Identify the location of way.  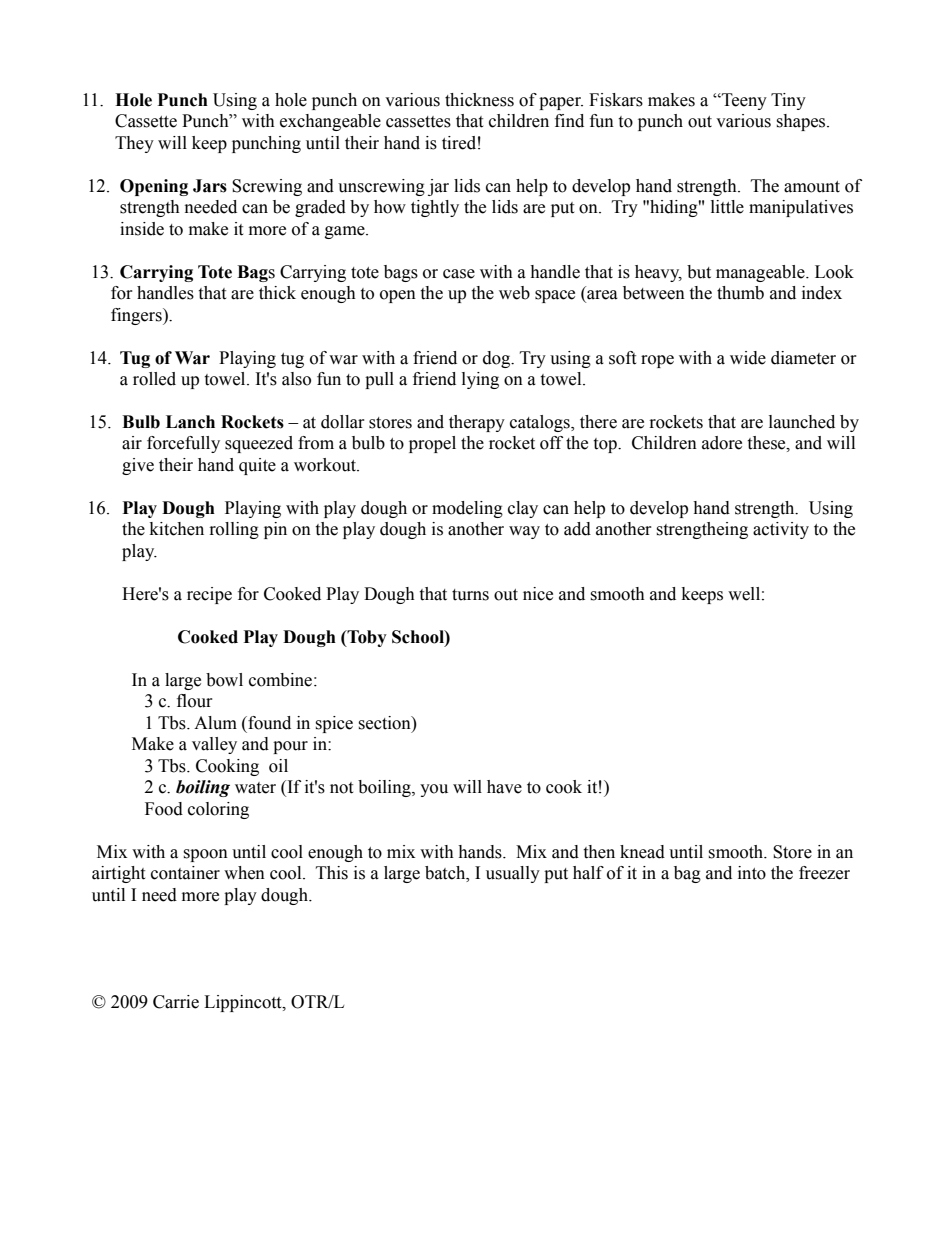
(524, 532).
